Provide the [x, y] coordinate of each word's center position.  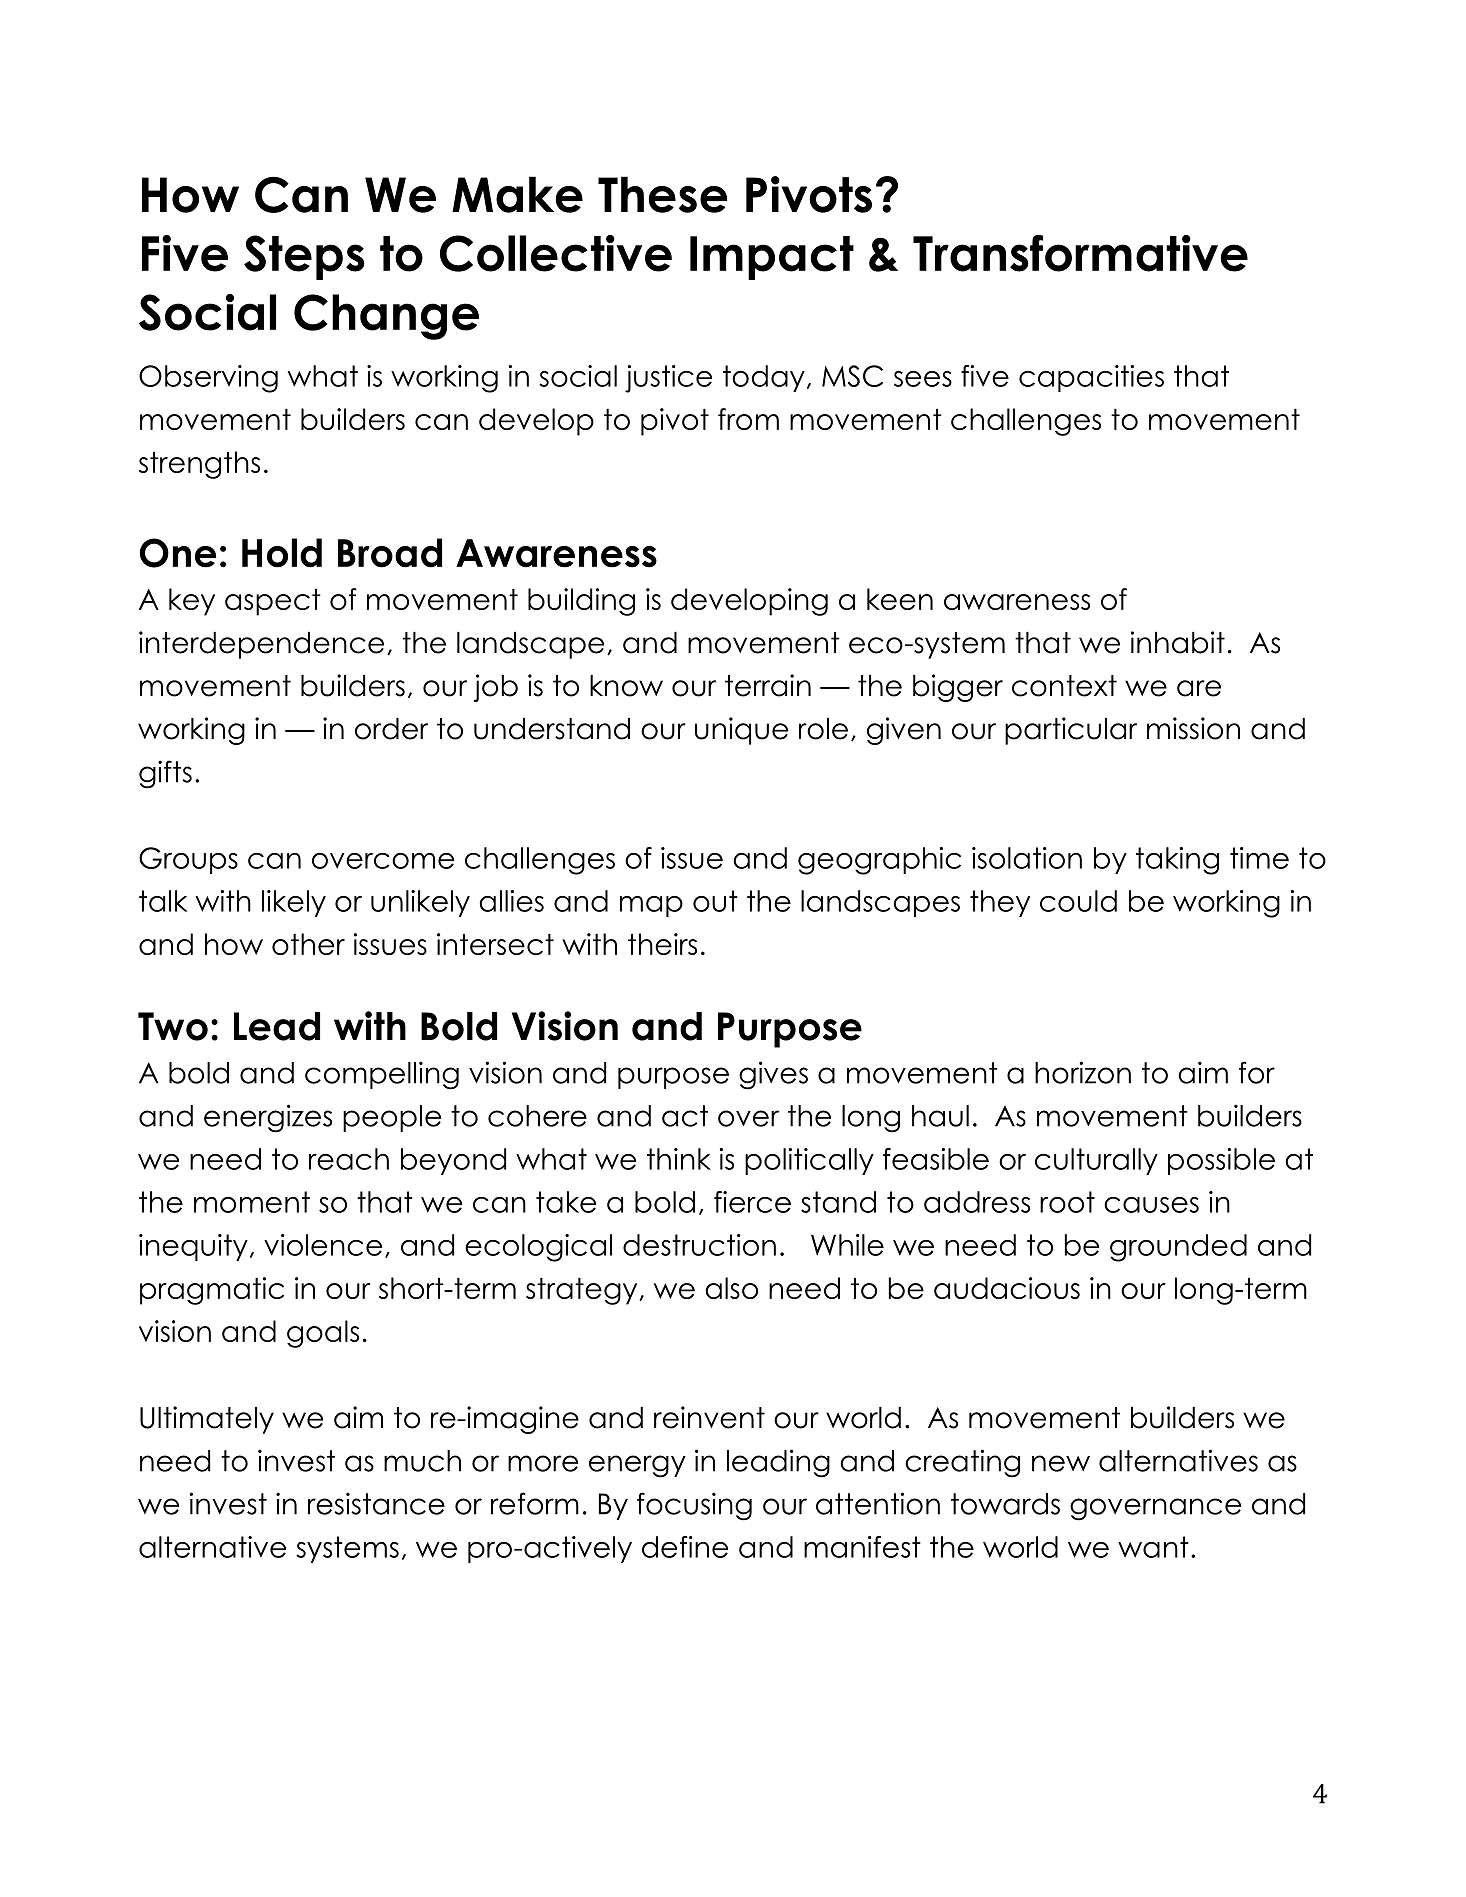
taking [1177, 861]
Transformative [1080, 253]
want [1153, 1547]
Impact [772, 258]
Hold [282, 553]
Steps [304, 257]
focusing [694, 1506]
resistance [376, 1503]
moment [252, 1202]
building [581, 602]
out [715, 901]
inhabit [1178, 642]
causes [1151, 1205]
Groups [188, 860]
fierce [752, 1202]
